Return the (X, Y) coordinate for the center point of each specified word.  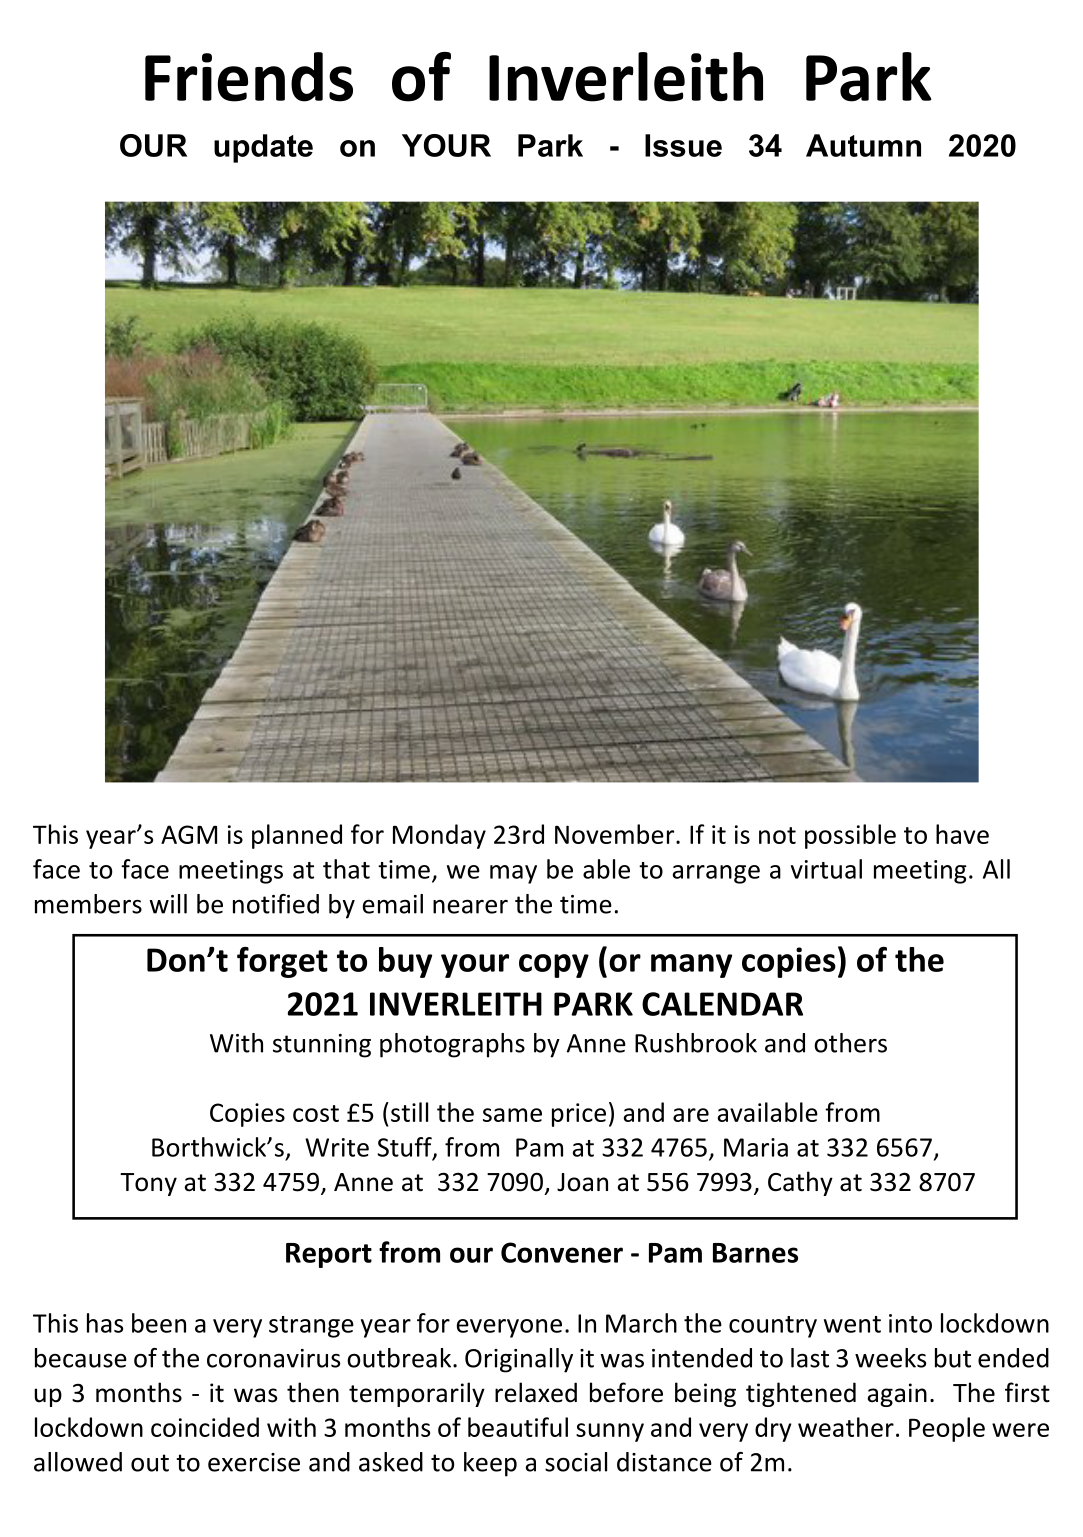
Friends (249, 77)
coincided (205, 1427)
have (962, 834)
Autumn (863, 145)
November (616, 834)
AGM (189, 834)
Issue (683, 145)
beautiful (518, 1427)
